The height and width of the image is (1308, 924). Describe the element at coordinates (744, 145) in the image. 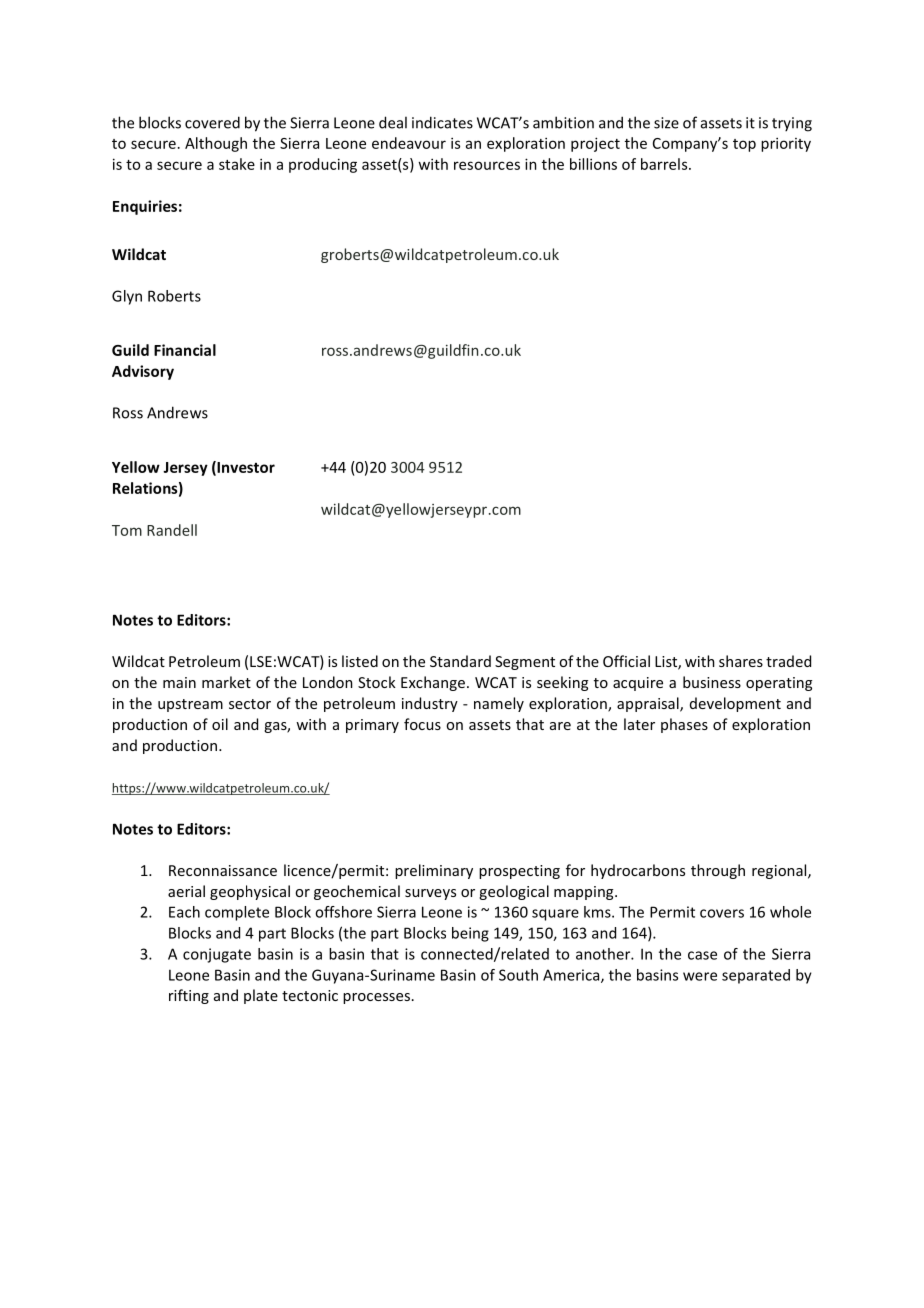

I see `top` at that location.
